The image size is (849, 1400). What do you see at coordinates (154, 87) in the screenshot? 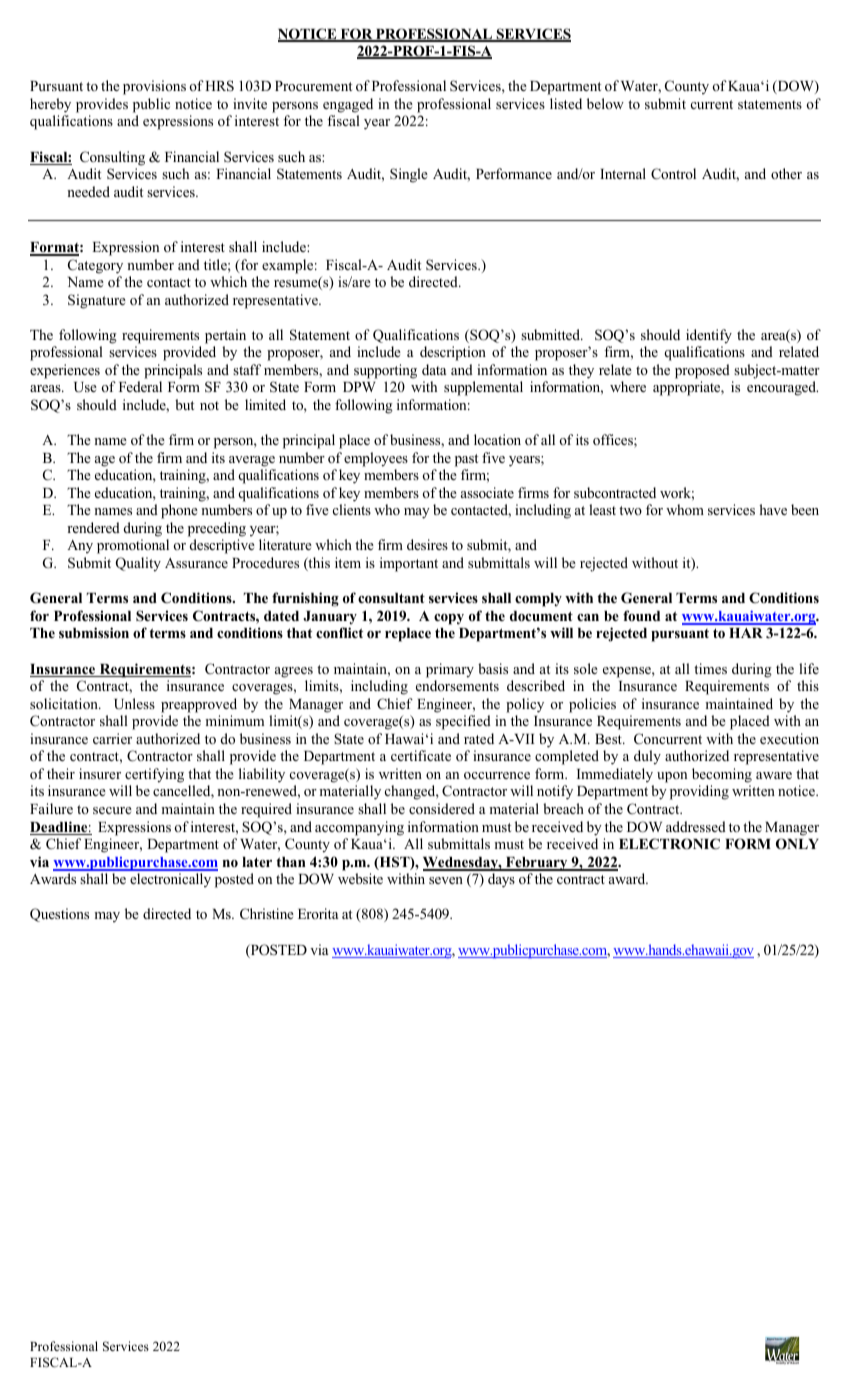
I see `provisions` at bounding box center [154, 87].
